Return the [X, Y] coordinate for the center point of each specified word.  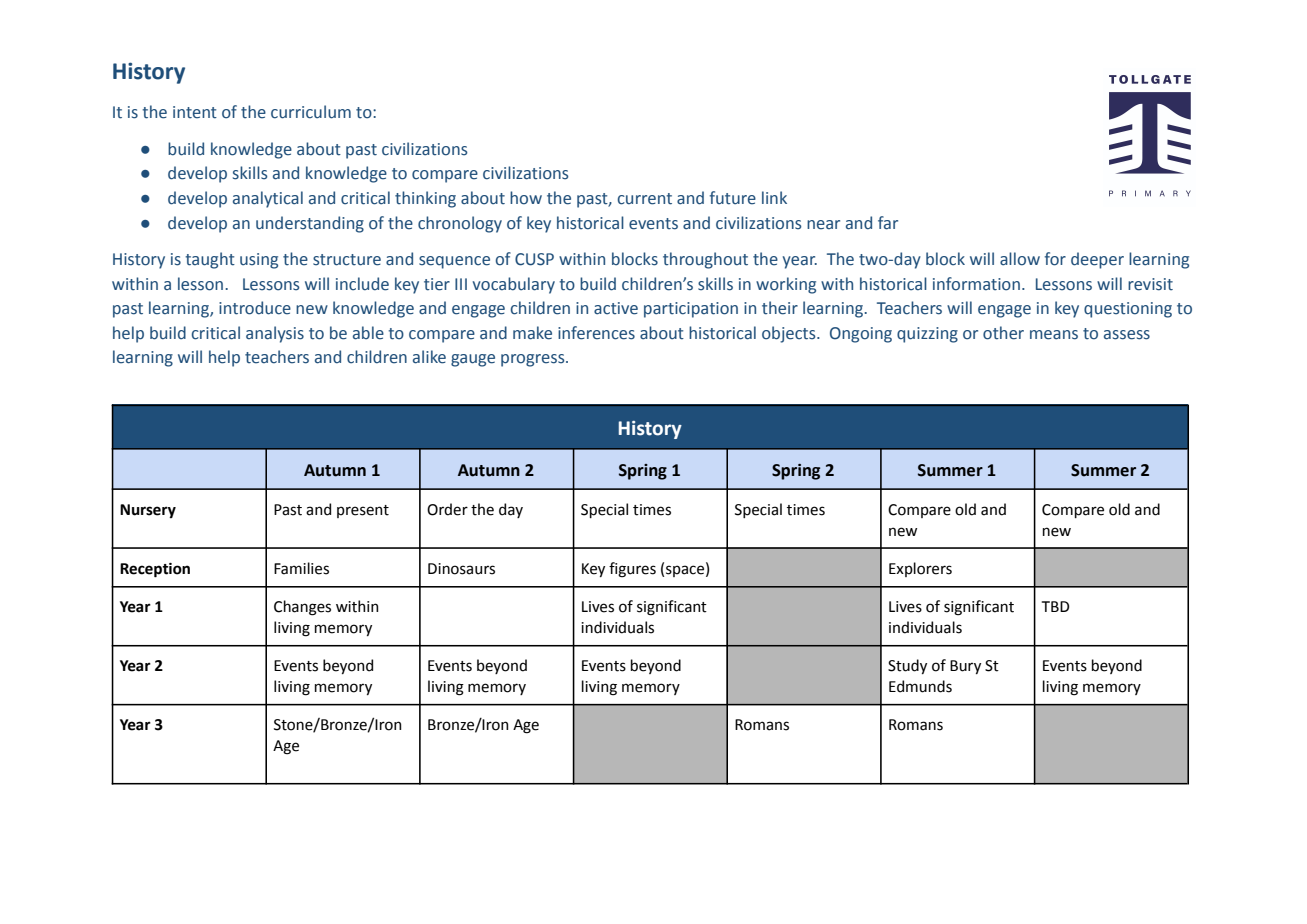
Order [447, 509]
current [645, 199]
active [616, 308]
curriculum [311, 112]
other [1003, 333]
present [363, 511]
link [774, 197]
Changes [302, 608]
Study [907, 666]
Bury [965, 667]
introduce [255, 308]
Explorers [920, 569]
